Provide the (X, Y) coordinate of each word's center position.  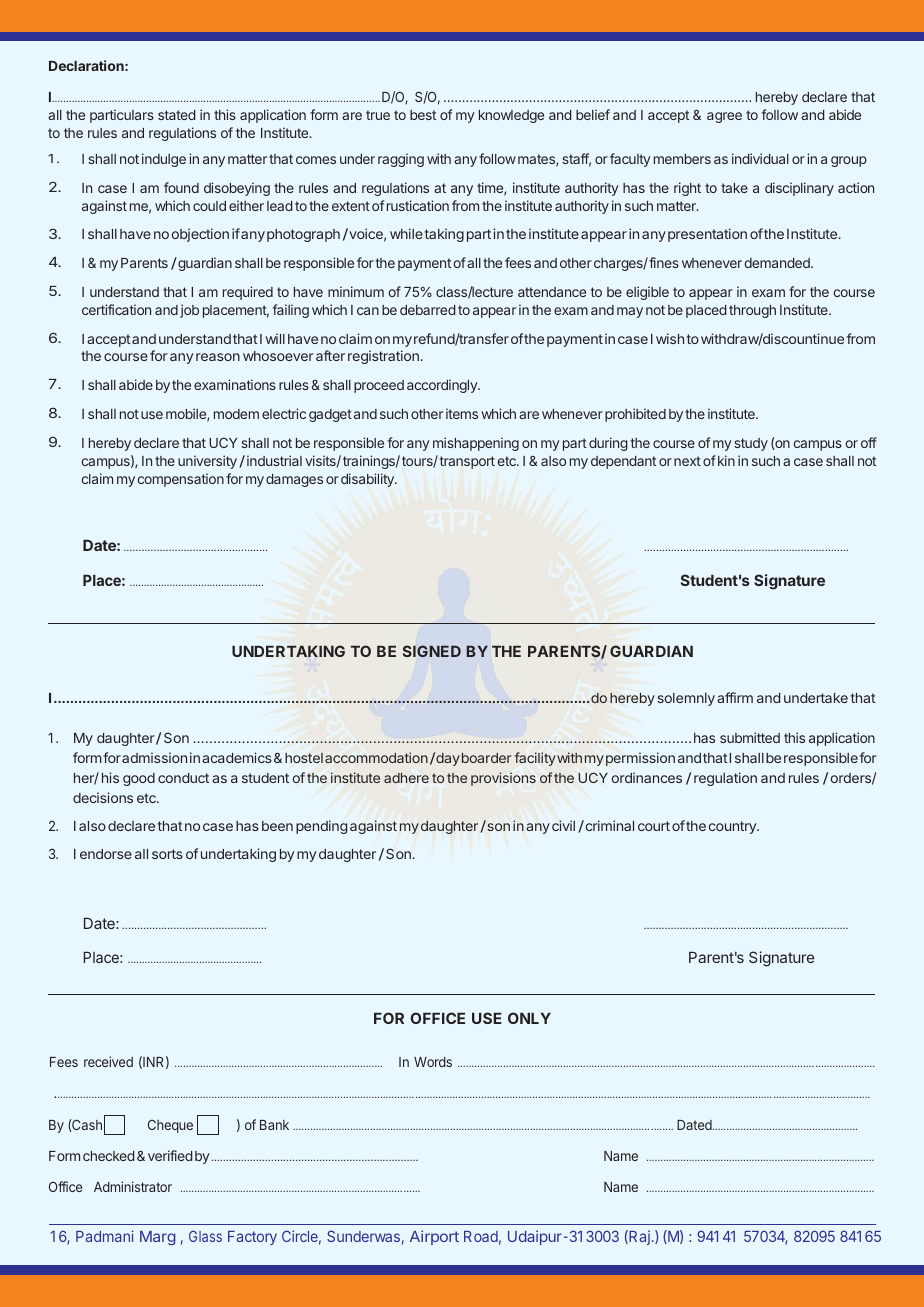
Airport (434, 1237)
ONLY (529, 1018)
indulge (164, 160)
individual (760, 158)
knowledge (511, 116)
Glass (205, 1236)
